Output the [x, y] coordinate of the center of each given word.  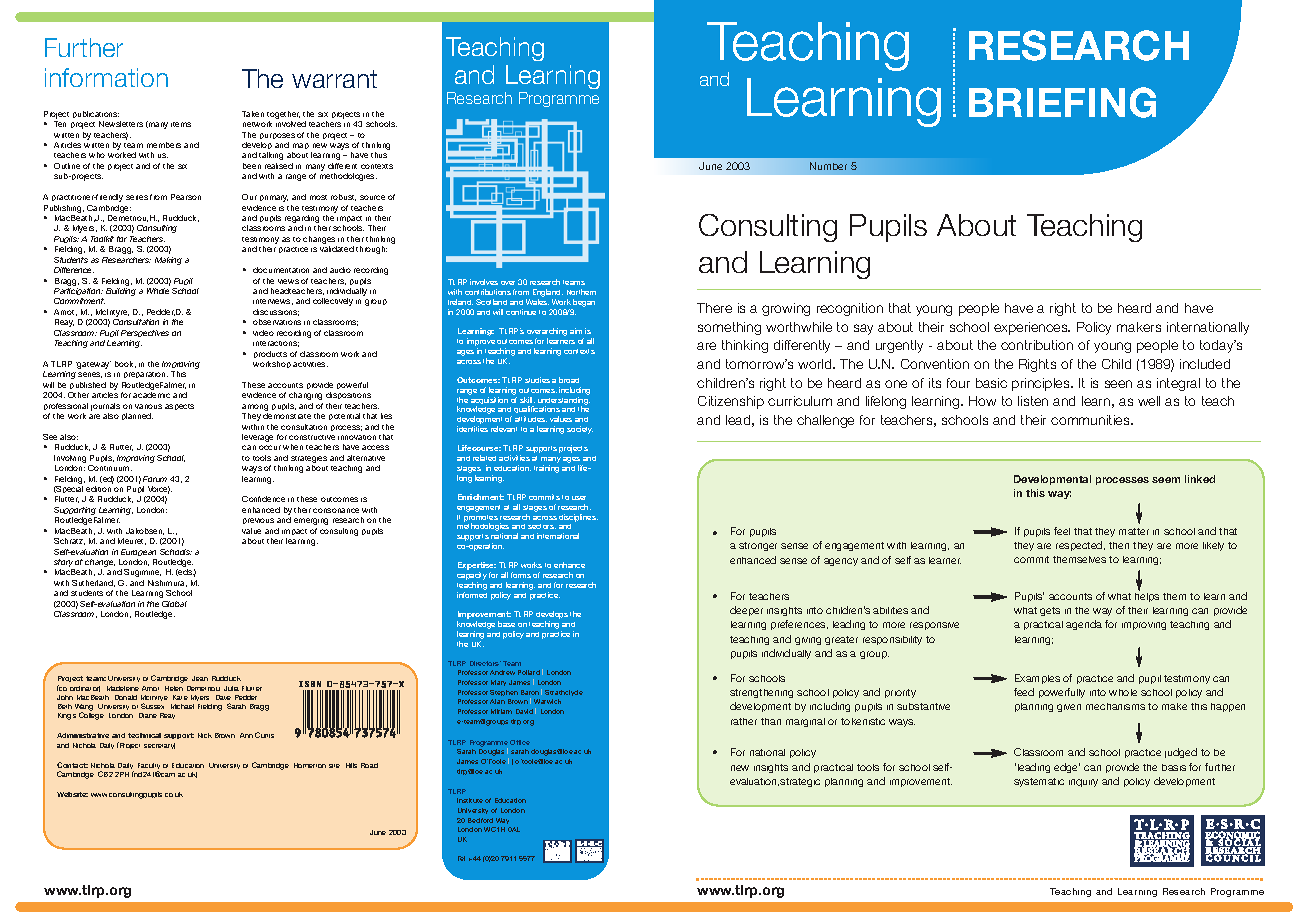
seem [1166, 480]
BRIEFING [1062, 102]
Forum [155, 479]
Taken [253, 114]
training [546, 469]
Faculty [149, 767]
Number [828, 166]
